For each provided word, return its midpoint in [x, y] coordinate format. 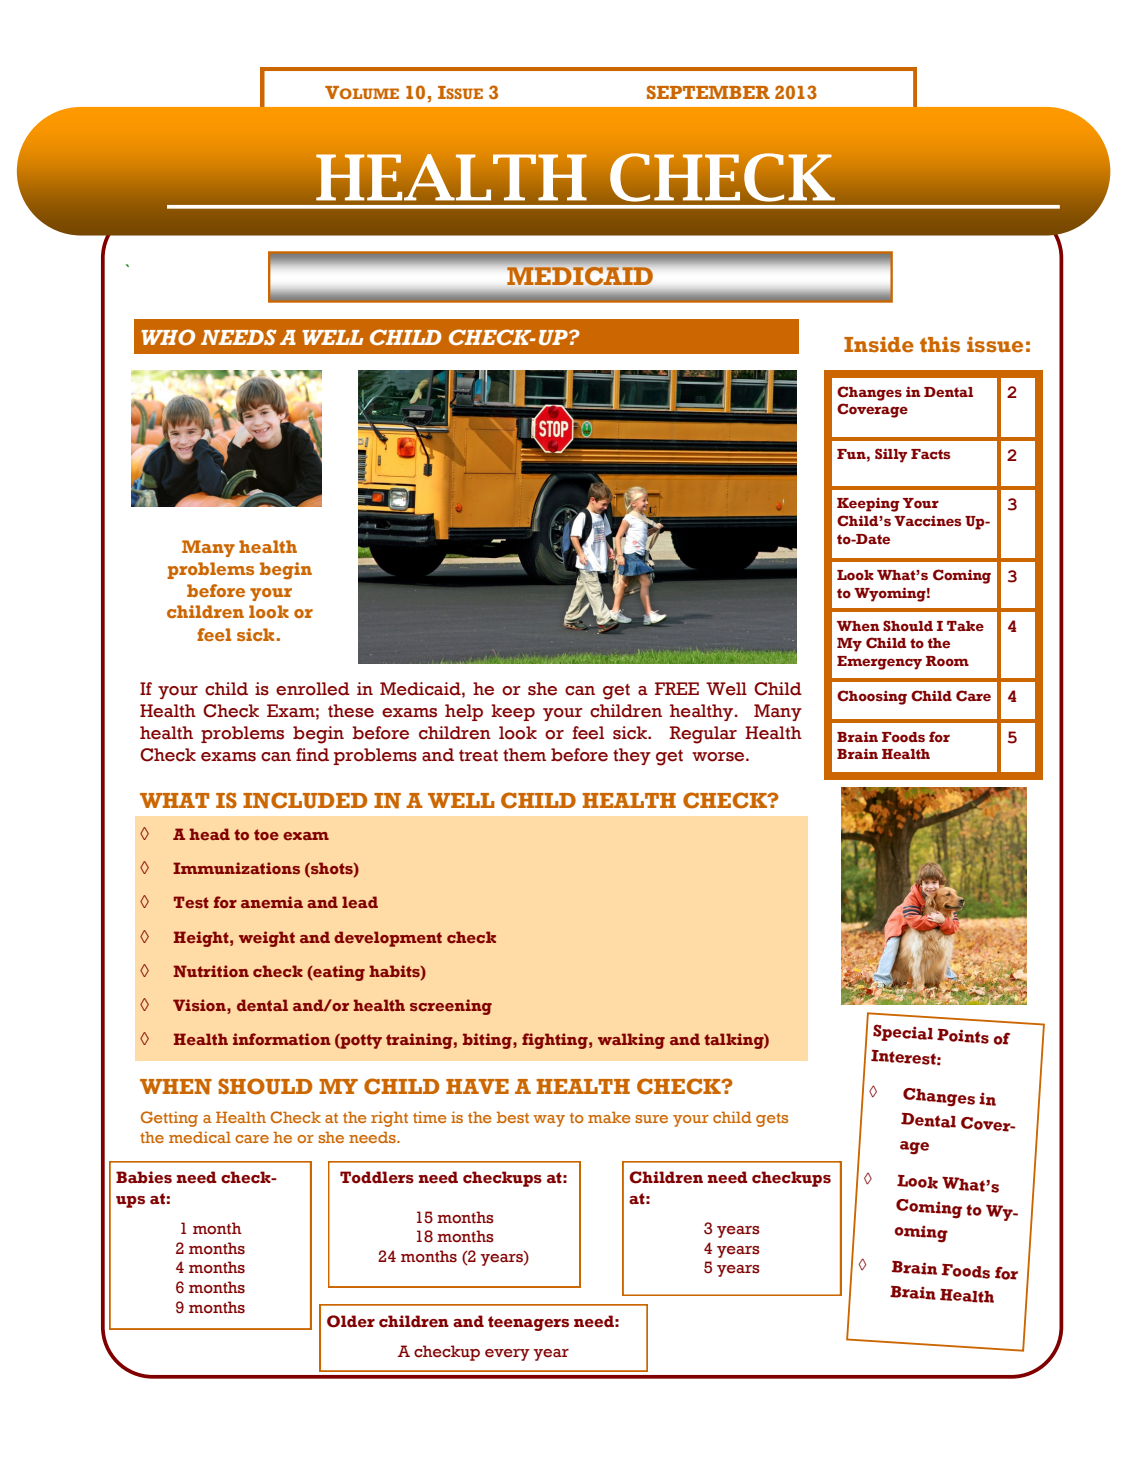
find [312, 755]
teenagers [528, 1323]
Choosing [872, 697]
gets [772, 1120]
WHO [168, 337]
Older [351, 1321]
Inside [879, 344]
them [524, 755]
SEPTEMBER [708, 92]
